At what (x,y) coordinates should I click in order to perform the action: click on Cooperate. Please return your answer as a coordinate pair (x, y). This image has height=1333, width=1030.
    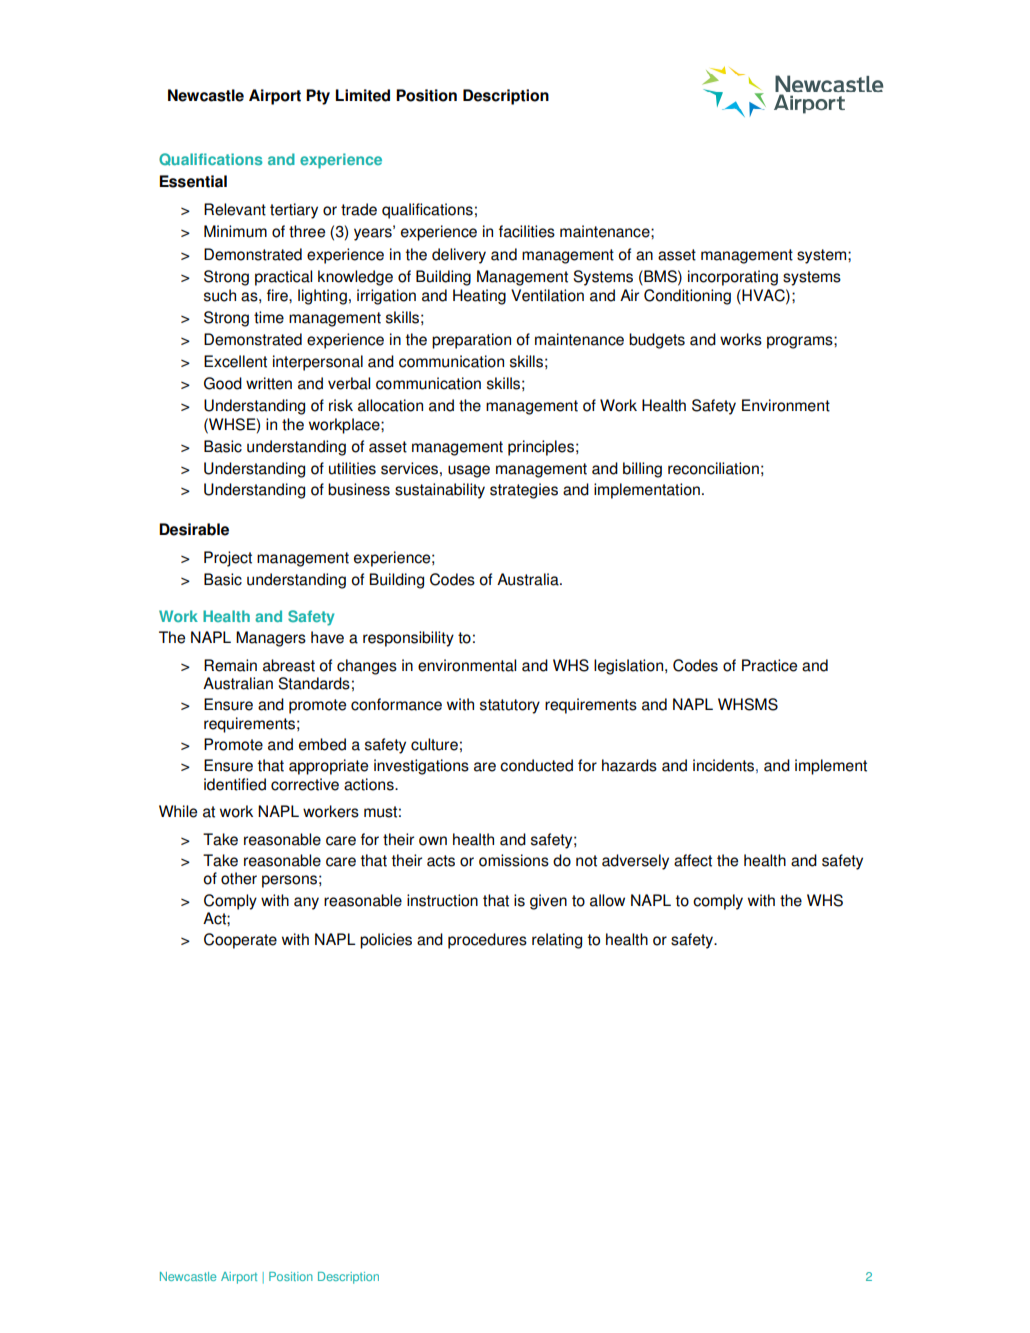
    Looking at the image, I should click on (240, 941).
